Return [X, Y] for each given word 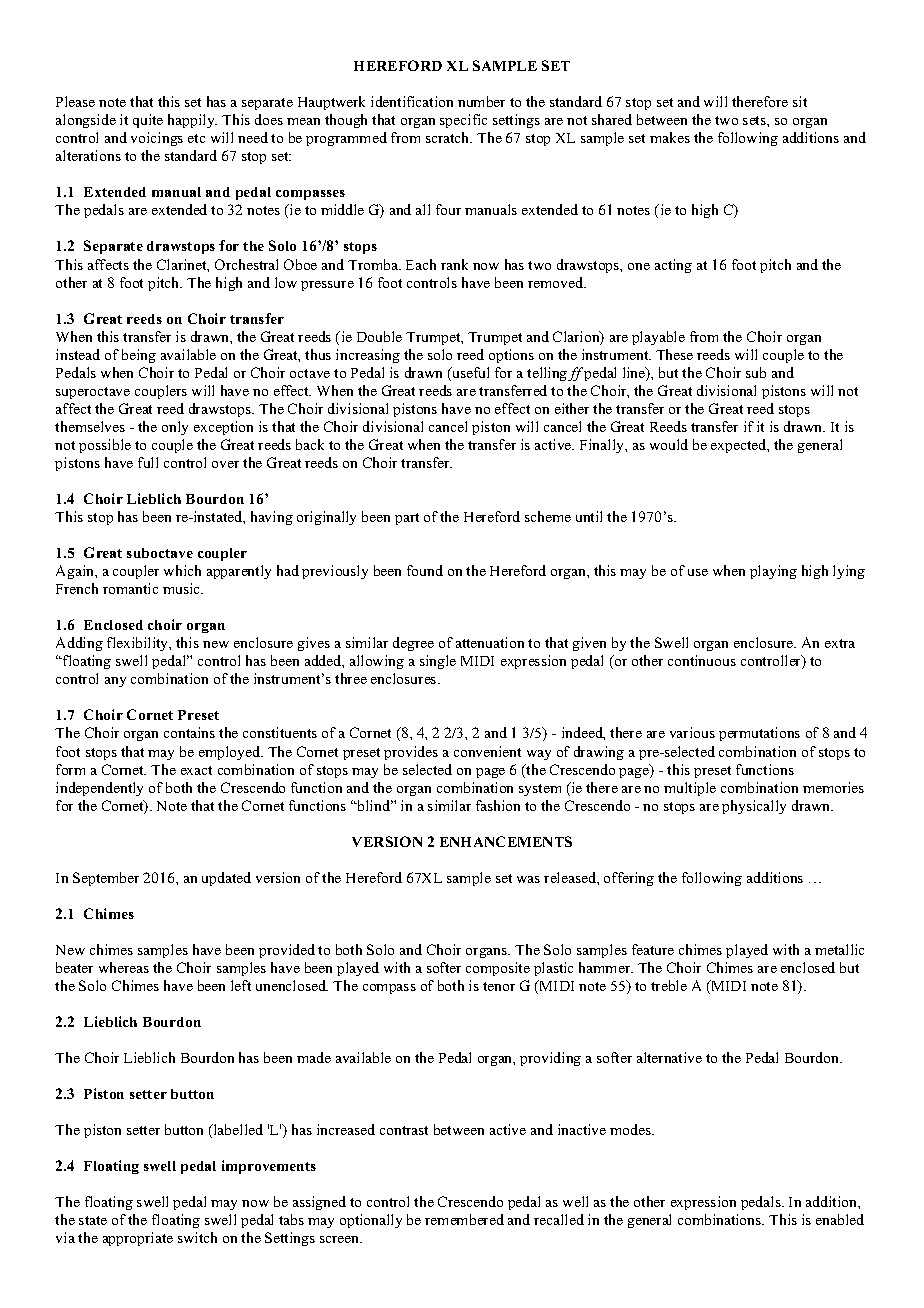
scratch [449, 137]
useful [469, 374]
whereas [124, 967]
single [438, 662]
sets [755, 120]
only [175, 428]
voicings [157, 139]
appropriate [138, 1239]
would [669, 444]
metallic [839, 949]
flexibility [139, 644]
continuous [702, 660]
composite [498, 969]
